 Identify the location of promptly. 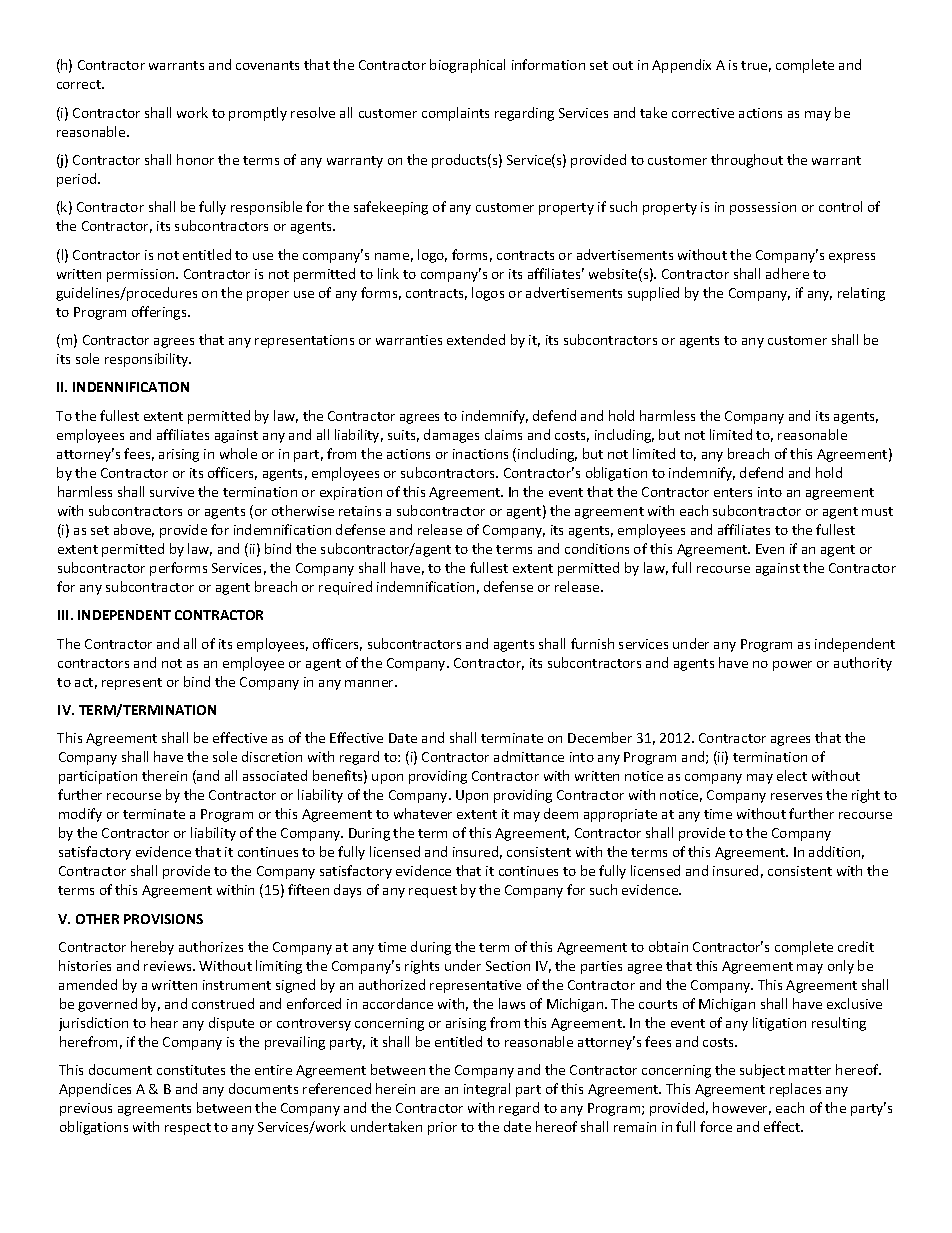
(258, 114).
